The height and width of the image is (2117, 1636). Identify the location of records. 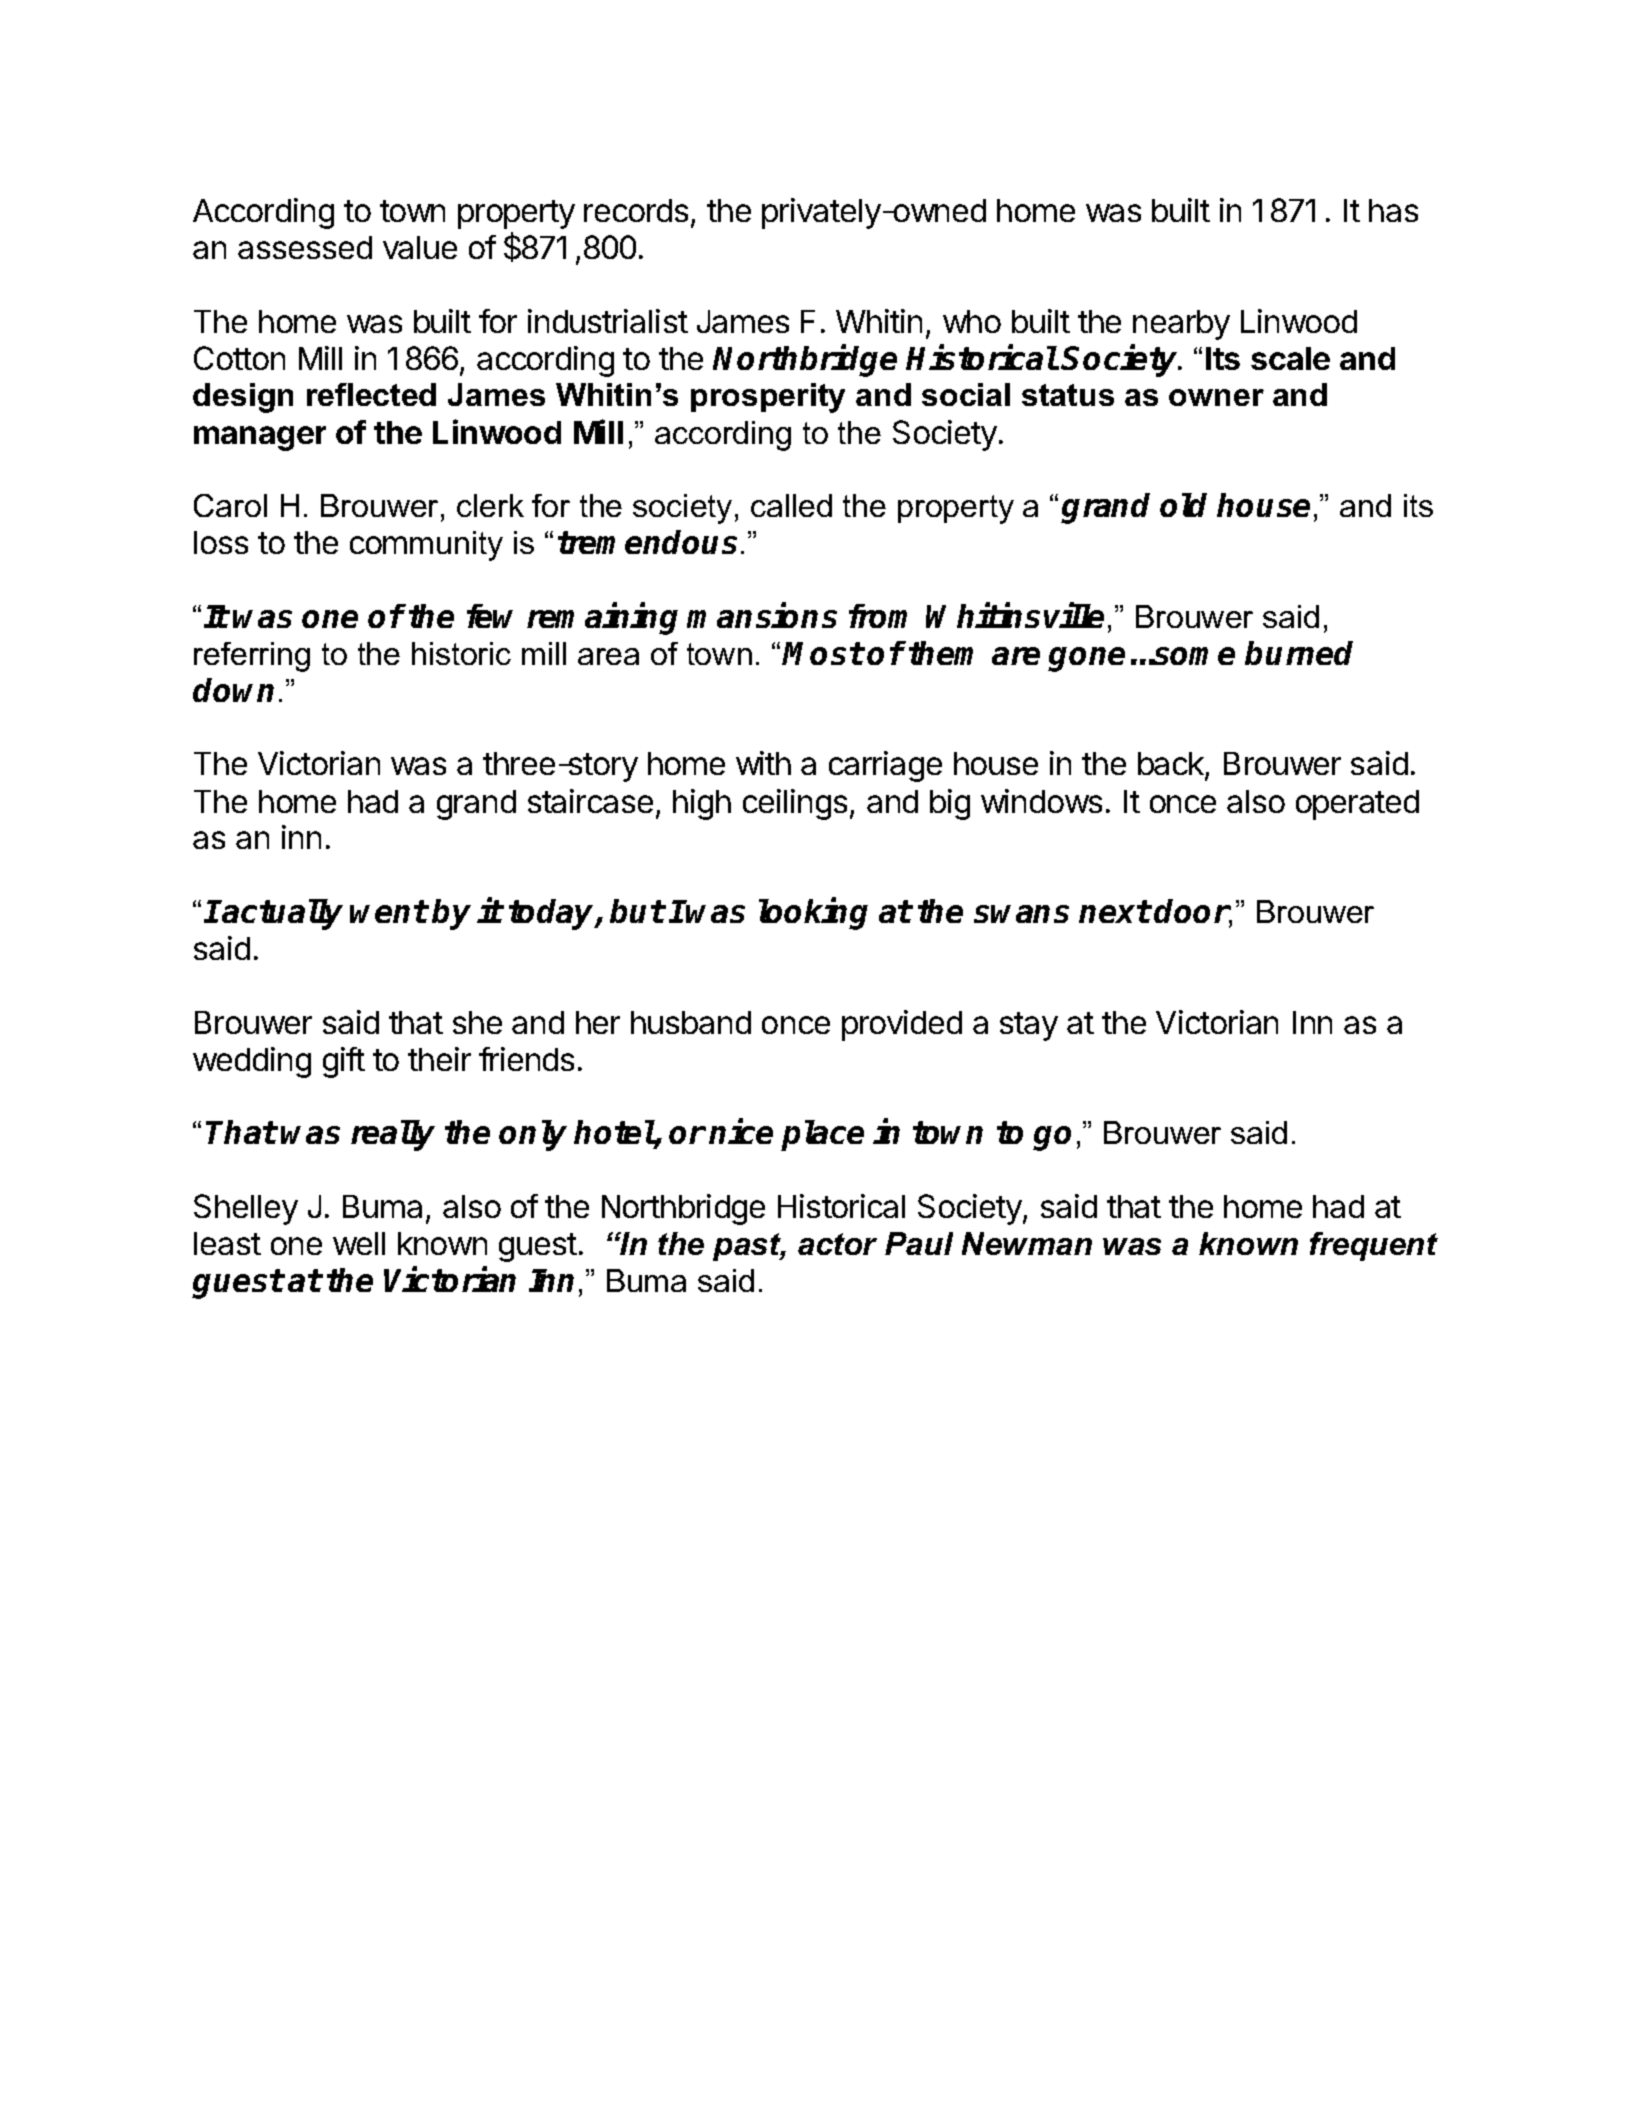
(636, 210).
